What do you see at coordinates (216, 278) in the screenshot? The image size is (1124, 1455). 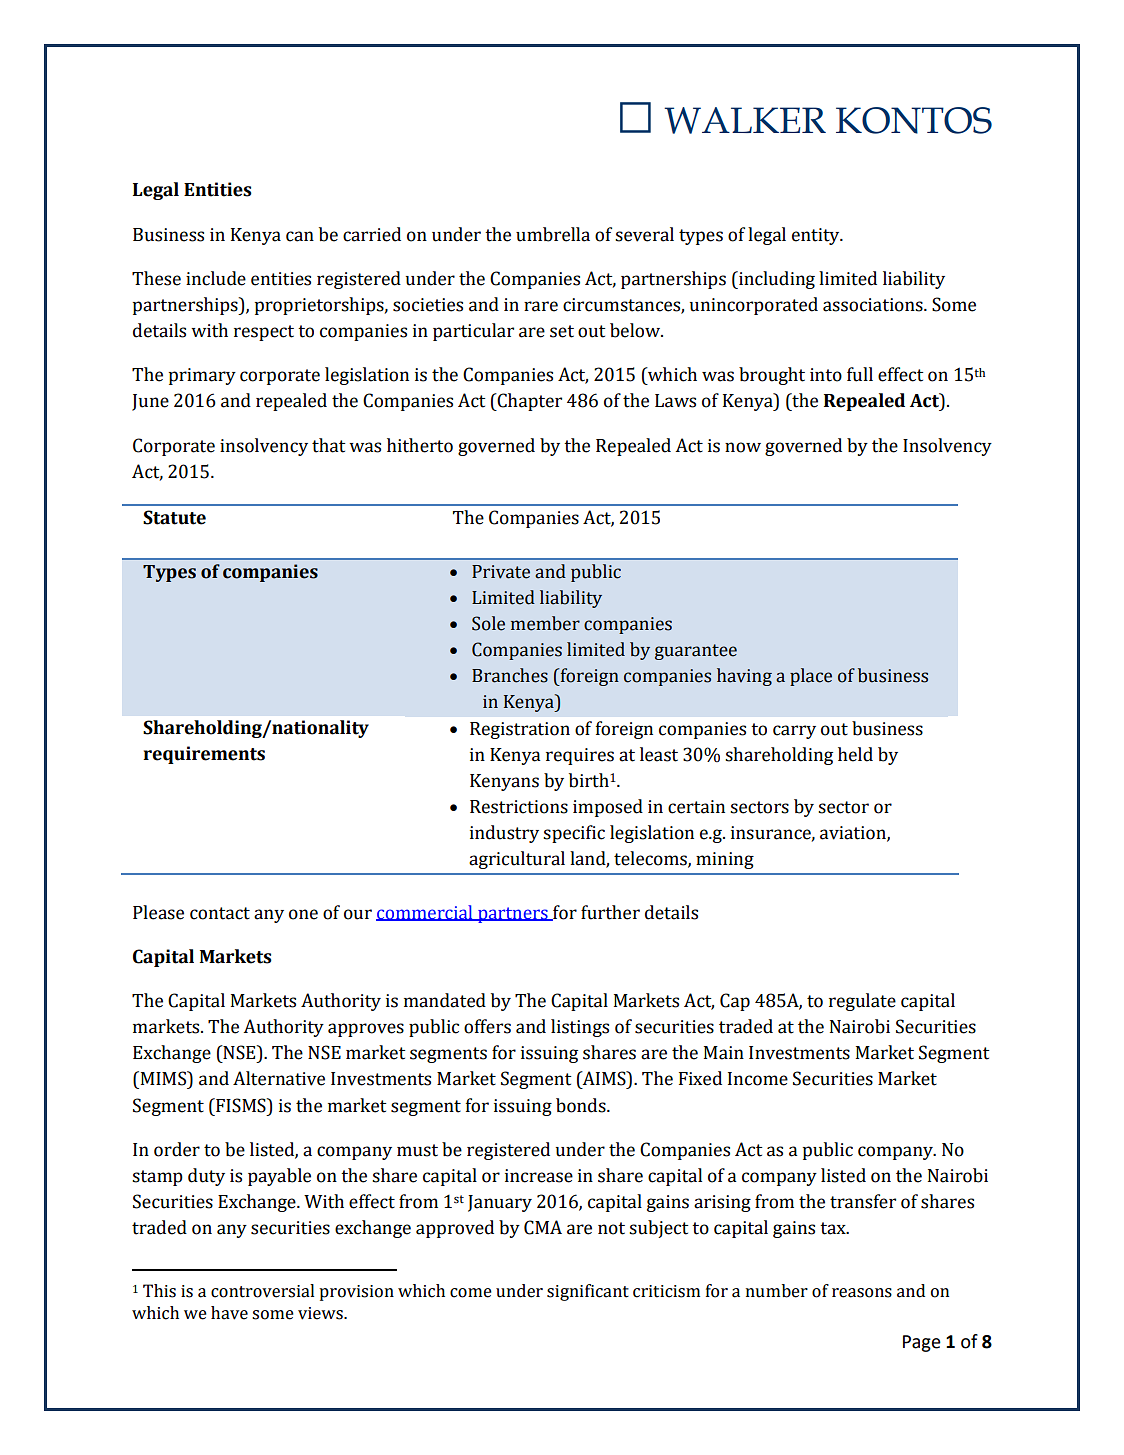 I see `include` at bounding box center [216, 278].
